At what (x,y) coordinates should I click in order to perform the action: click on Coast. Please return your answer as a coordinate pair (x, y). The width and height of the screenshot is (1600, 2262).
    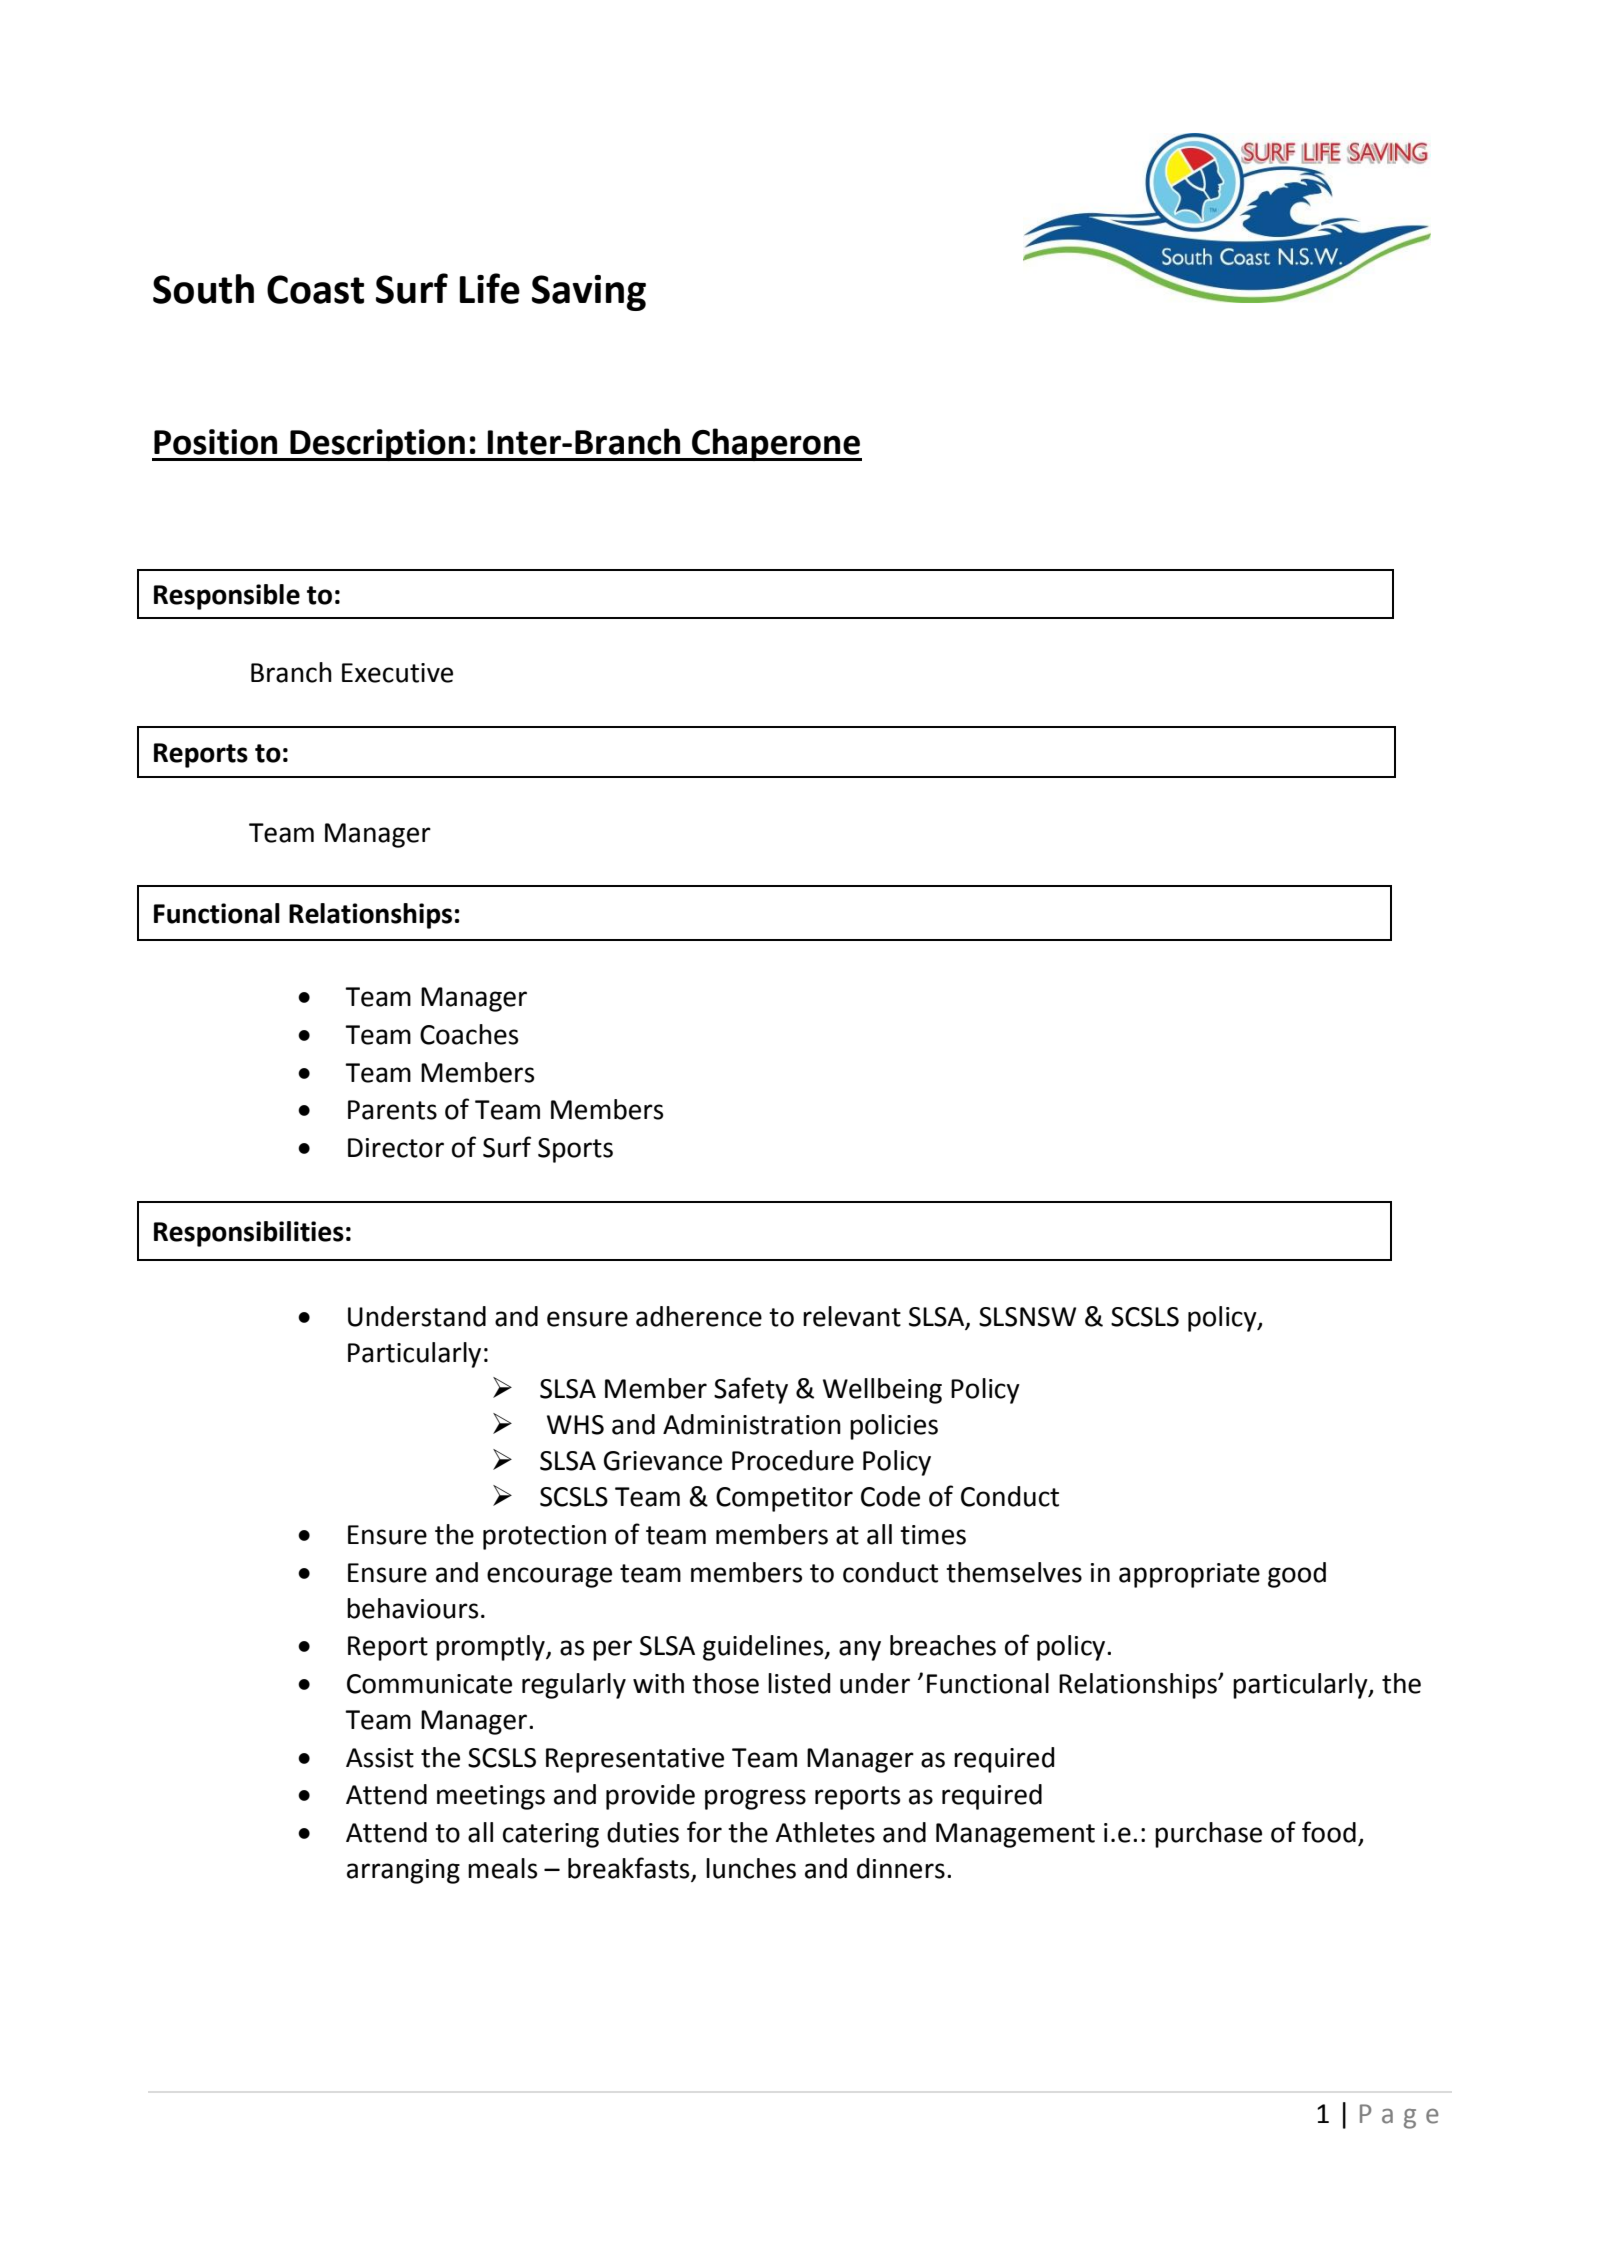
    Looking at the image, I should click on (315, 289).
